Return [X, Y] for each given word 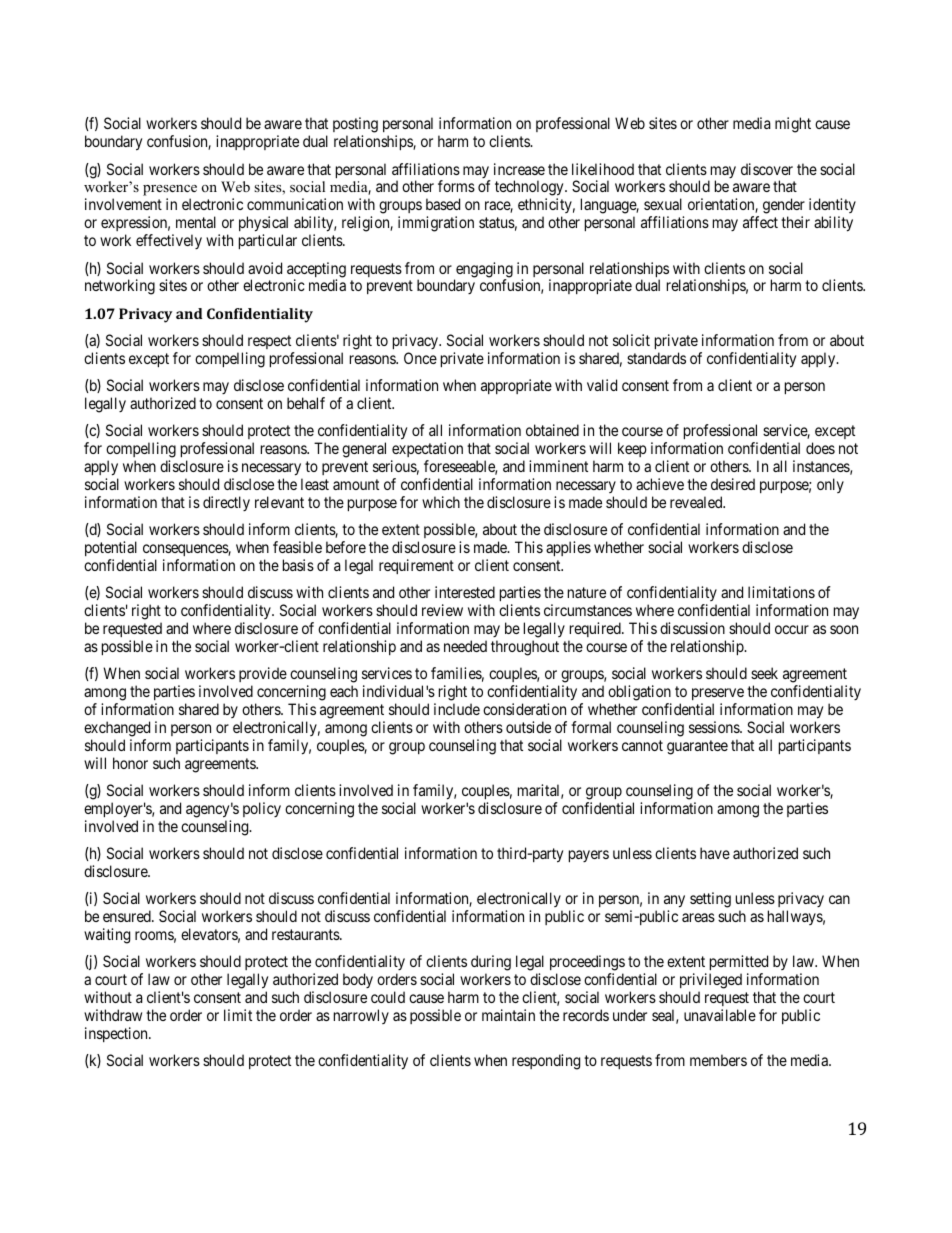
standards [656, 358]
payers [589, 856]
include [457, 709]
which [441, 502]
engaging [483, 271]
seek [764, 673]
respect [270, 344]
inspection [117, 1034]
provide [263, 676]
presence [170, 192]
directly [226, 503]
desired [733, 484]
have [715, 853]
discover [767, 169]
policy [262, 809]
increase [519, 169]
